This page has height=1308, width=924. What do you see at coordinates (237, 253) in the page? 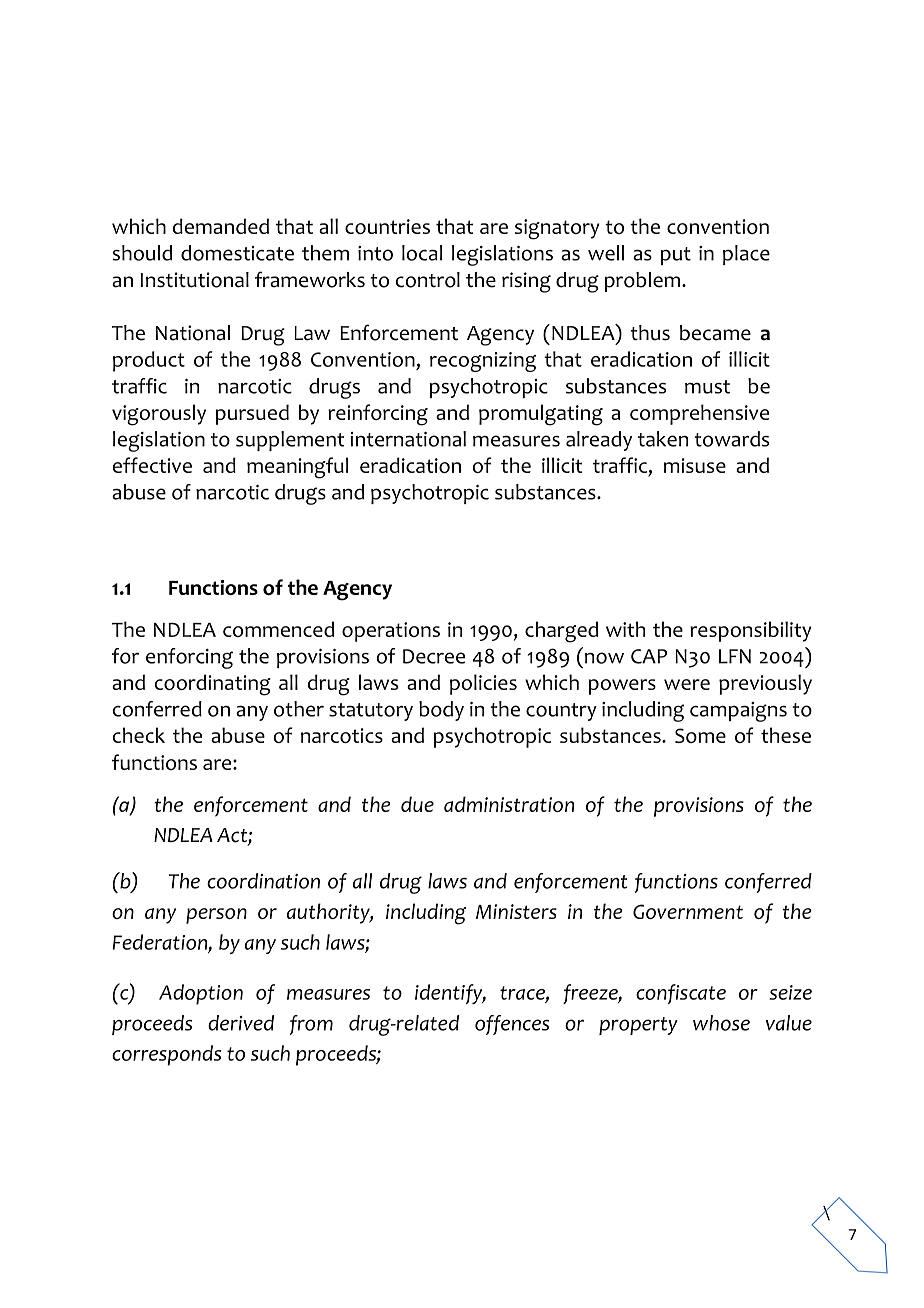
I see `domesticate` at bounding box center [237, 253].
